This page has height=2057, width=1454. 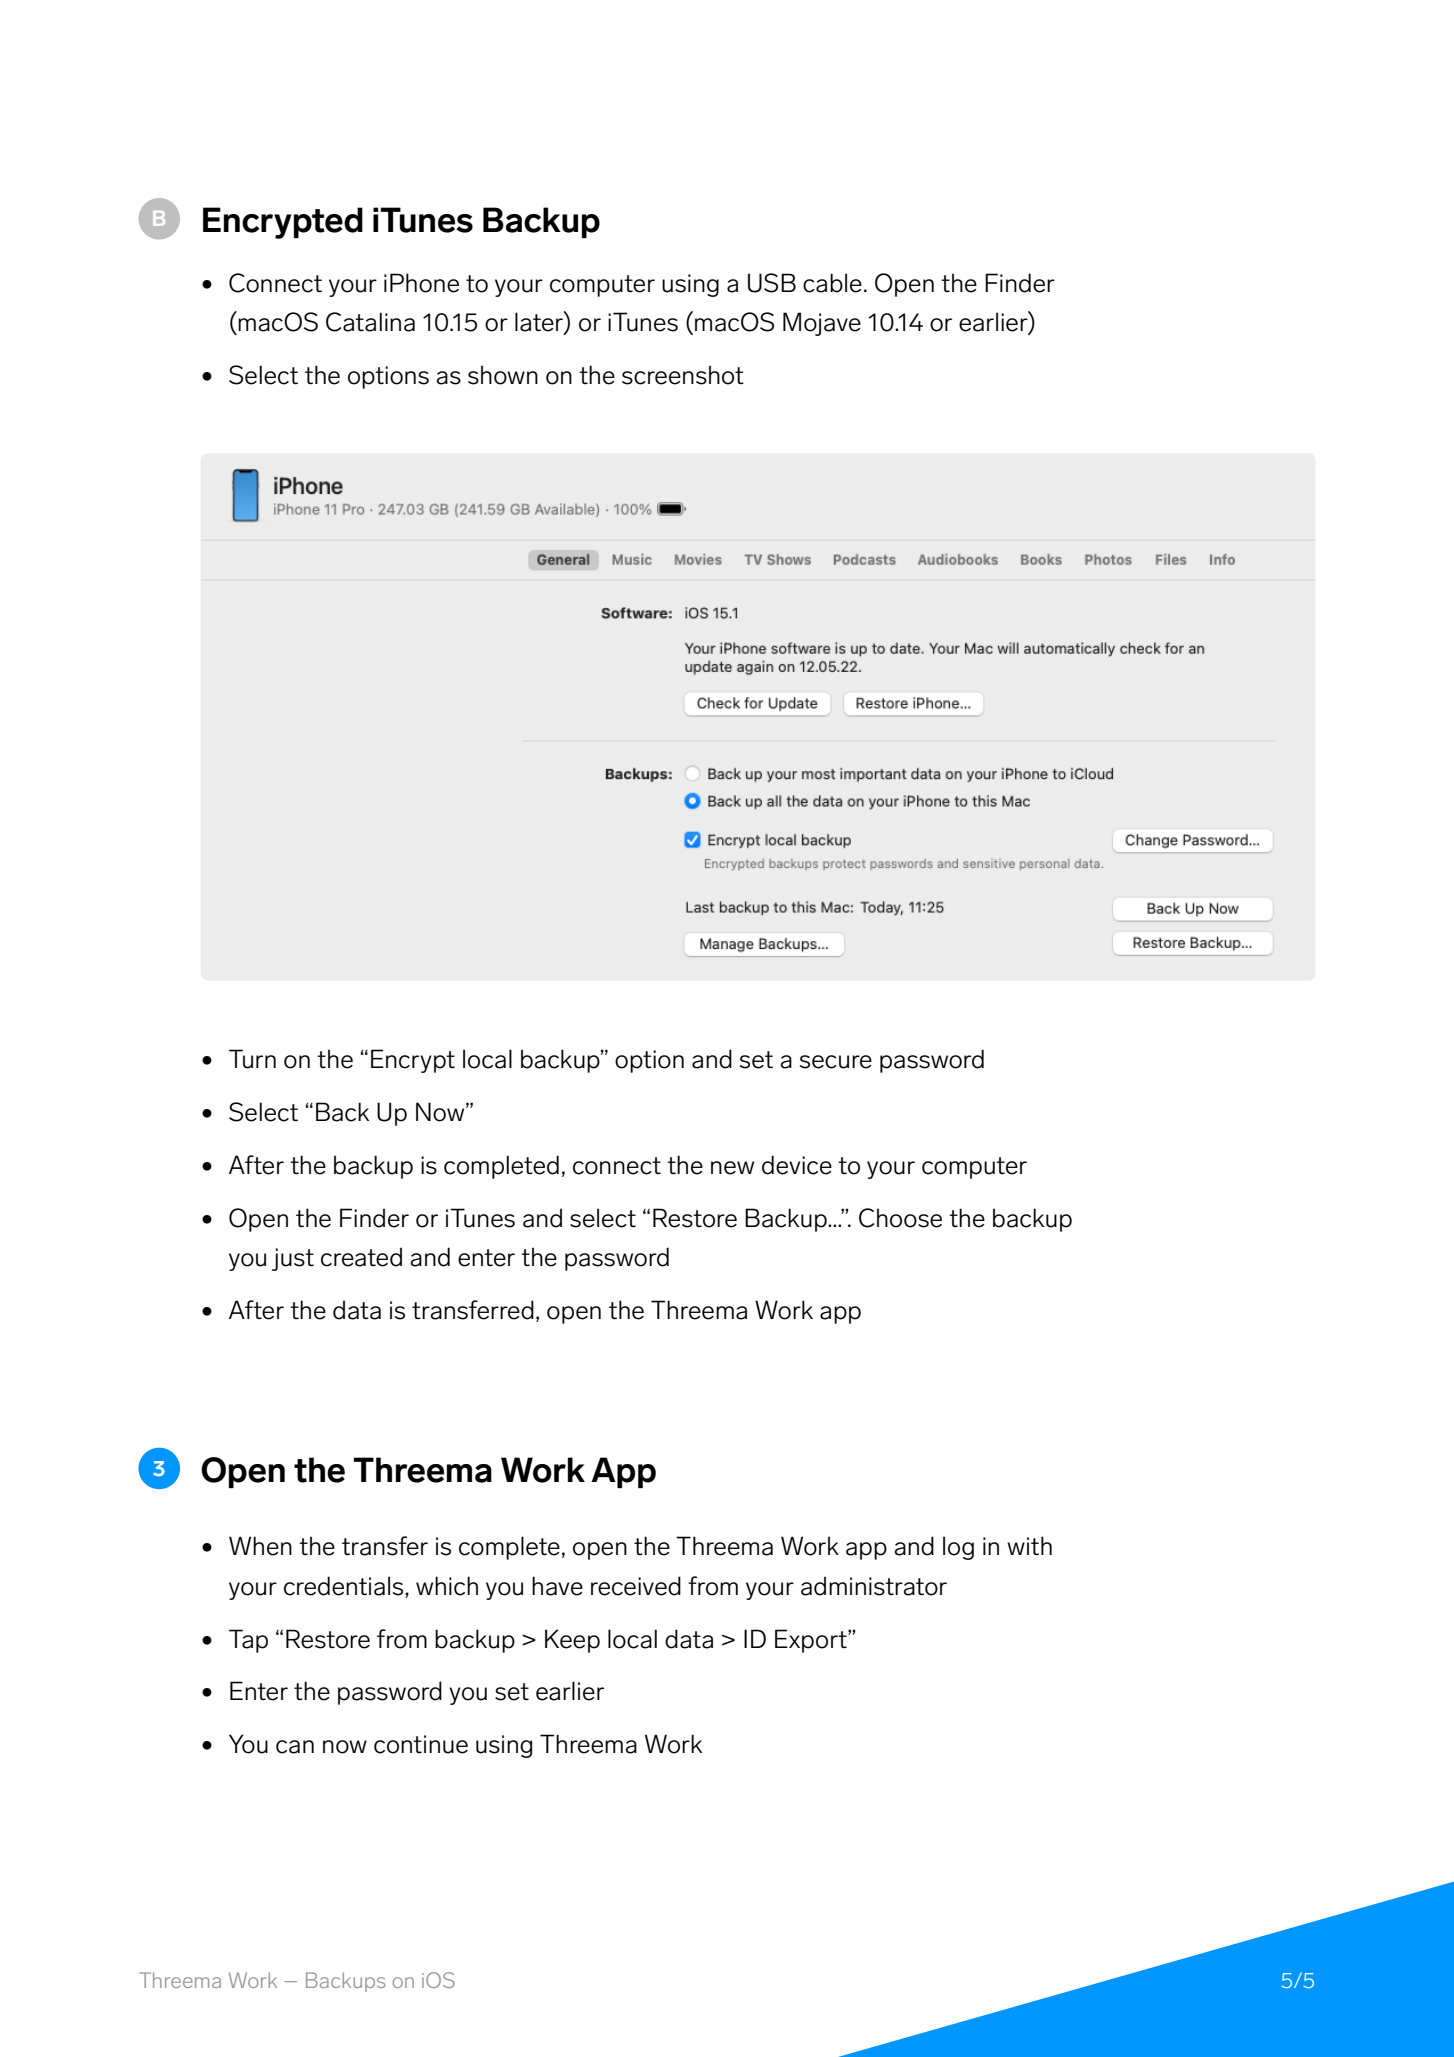 What do you see at coordinates (361, 1257) in the page?
I see `created` at bounding box center [361, 1257].
